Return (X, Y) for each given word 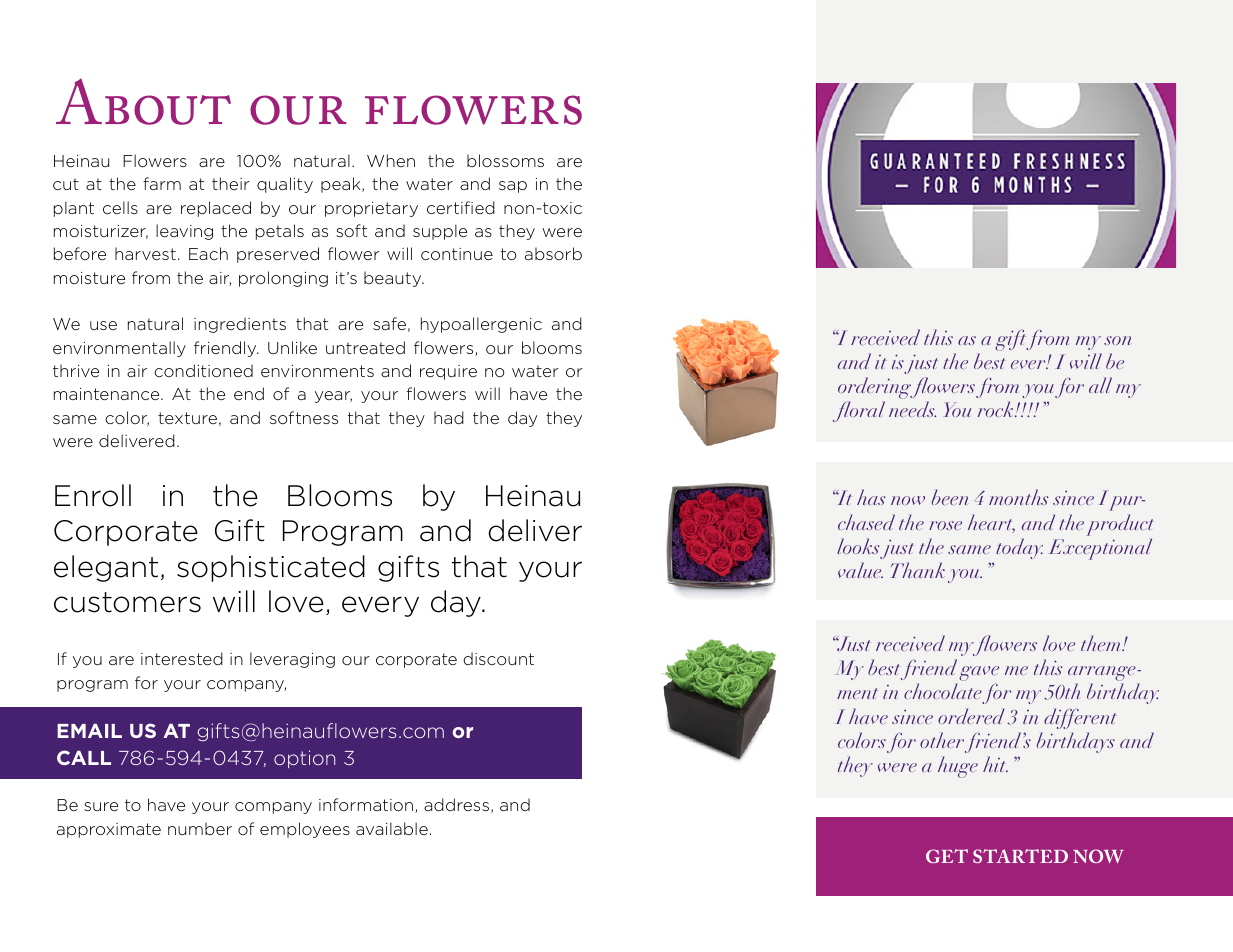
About (143, 101)
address (456, 804)
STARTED (1020, 856)
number (200, 828)
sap (513, 187)
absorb (553, 253)
